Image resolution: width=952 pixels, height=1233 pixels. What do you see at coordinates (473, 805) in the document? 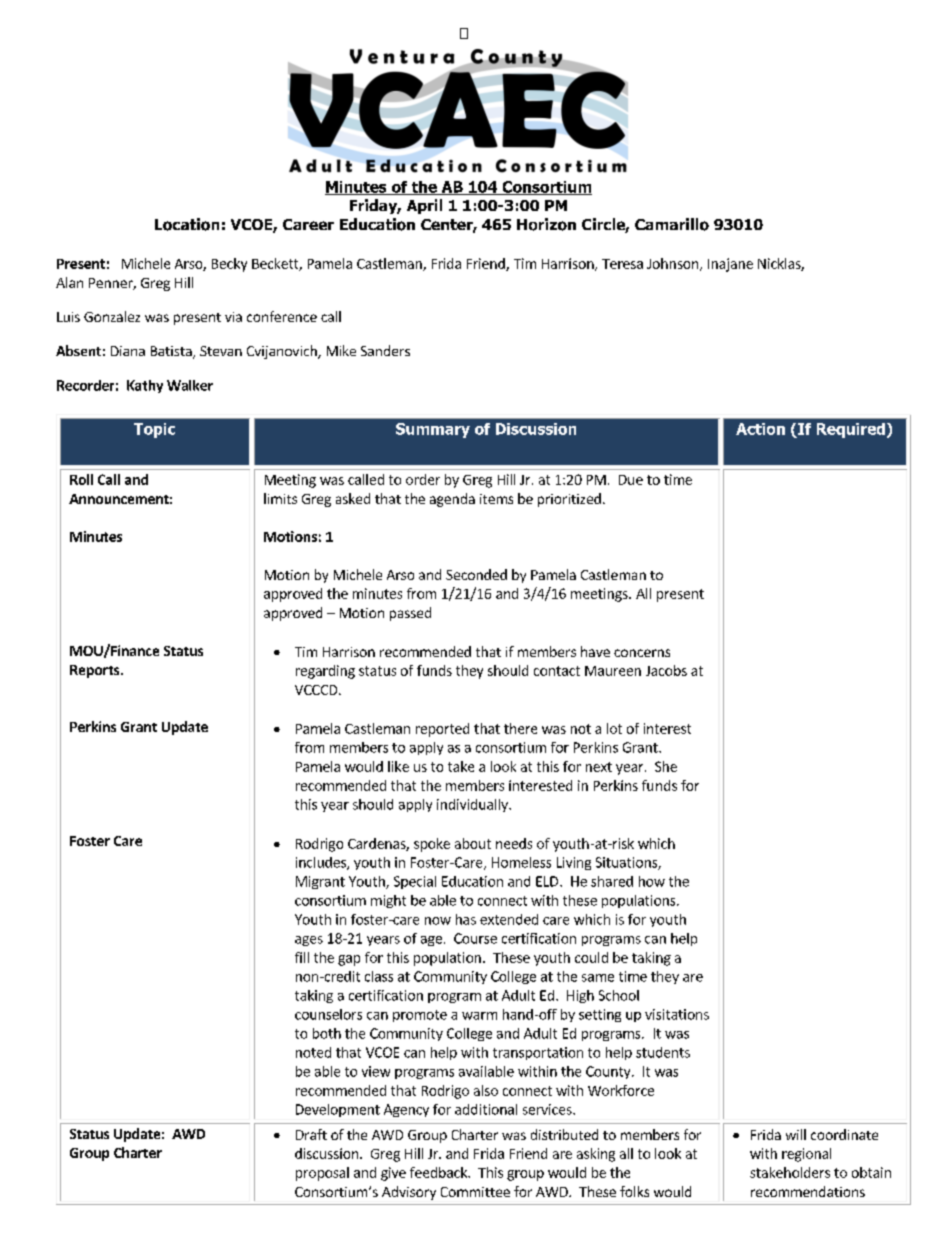
I see `individually` at bounding box center [473, 805].
